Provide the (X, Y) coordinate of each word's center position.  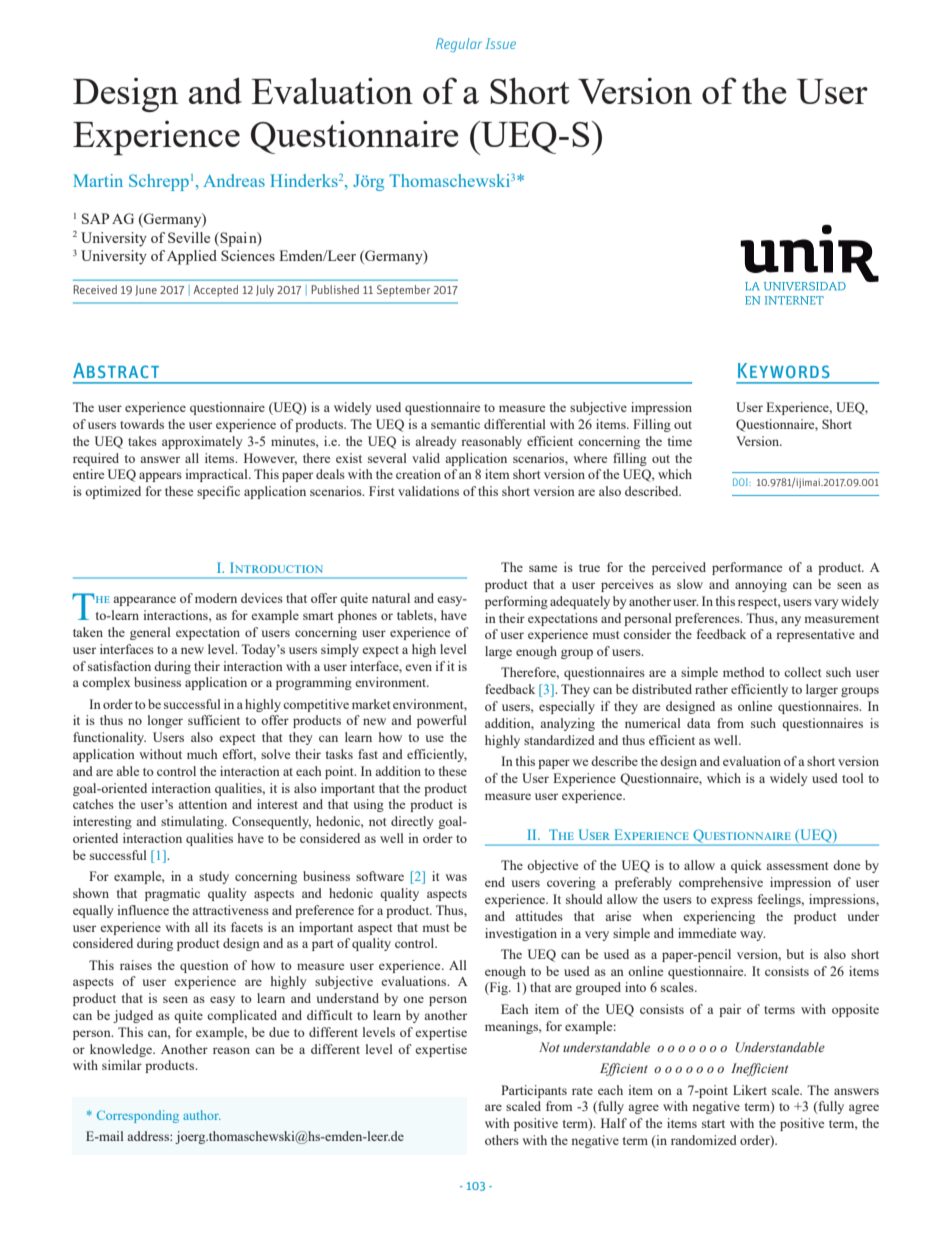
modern (216, 598)
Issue (500, 43)
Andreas (234, 180)
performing (516, 602)
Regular (459, 45)
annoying (761, 585)
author (202, 1115)
